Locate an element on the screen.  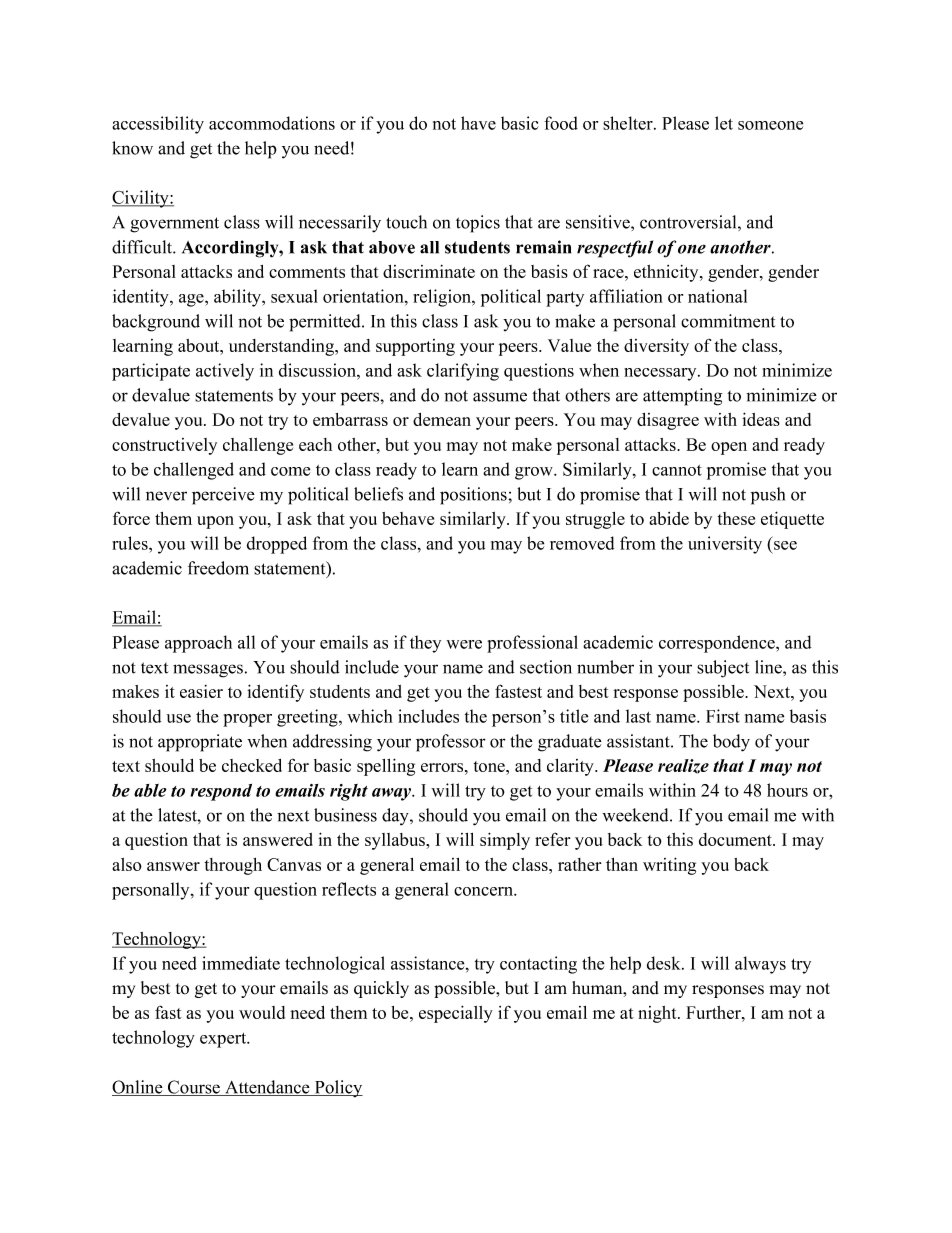
body is located at coordinates (731, 743).
